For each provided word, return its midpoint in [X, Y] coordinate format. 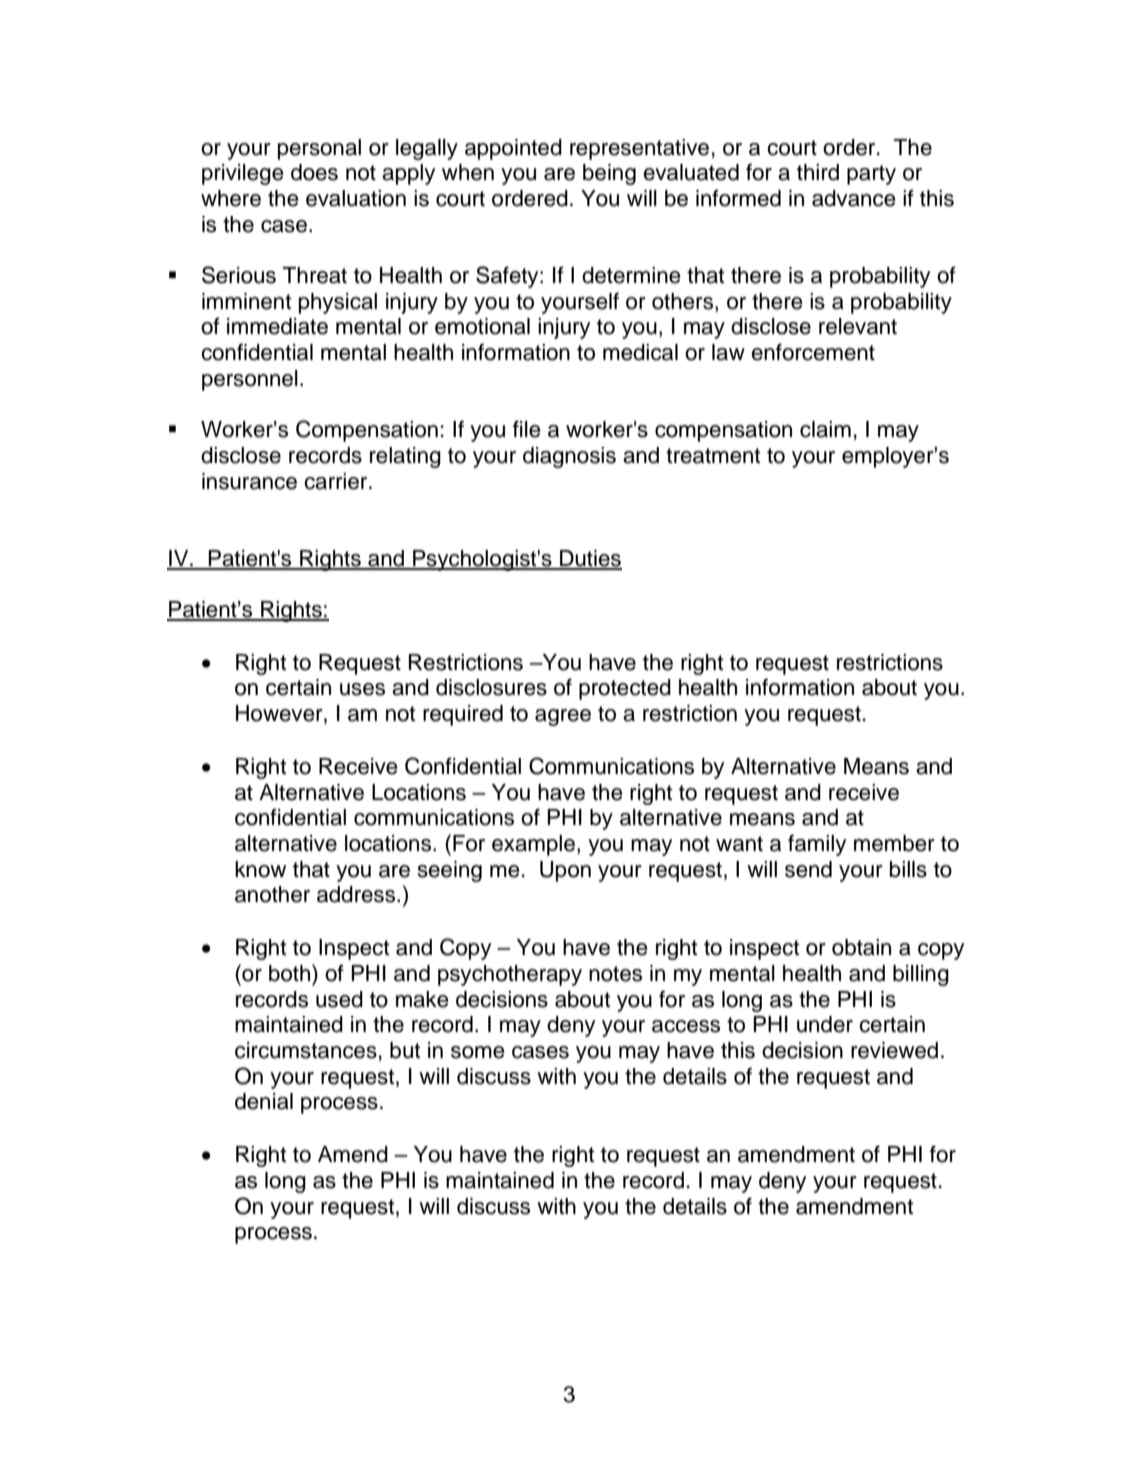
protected [625, 689]
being [609, 174]
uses [362, 689]
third [818, 172]
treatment [713, 456]
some [478, 1052]
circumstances [306, 1050]
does [314, 172]
